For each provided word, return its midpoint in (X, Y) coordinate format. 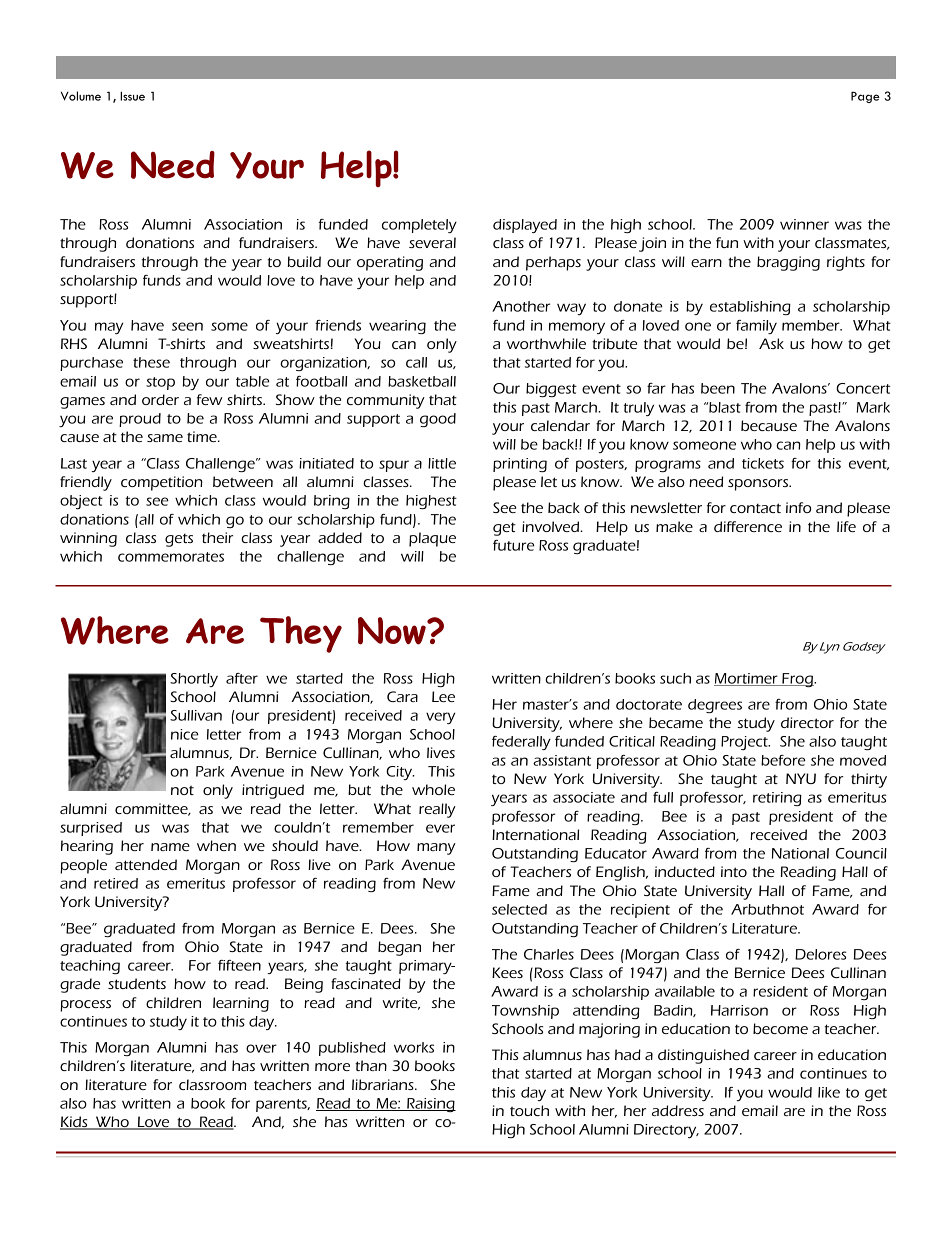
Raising (430, 1105)
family (756, 327)
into (734, 871)
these (151, 362)
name (170, 847)
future (513, 545)
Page (865, 97)
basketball (422, 381)
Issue (132, 96)
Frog (797, 680)
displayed (525, 226)
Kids (75, 1123)
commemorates (171, 557)
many (436, 849)
